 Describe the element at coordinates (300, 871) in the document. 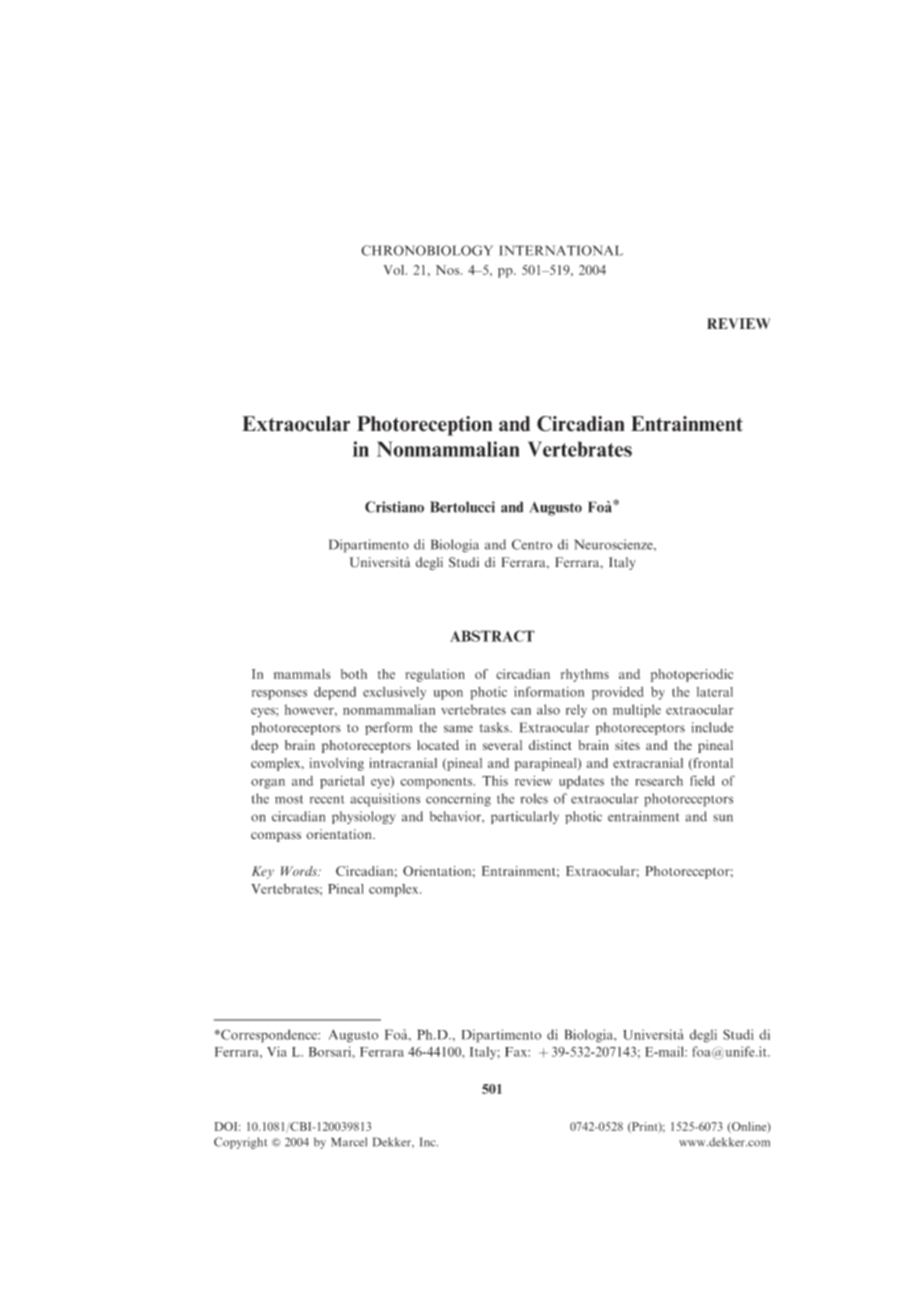

I see `Words` at that location.
